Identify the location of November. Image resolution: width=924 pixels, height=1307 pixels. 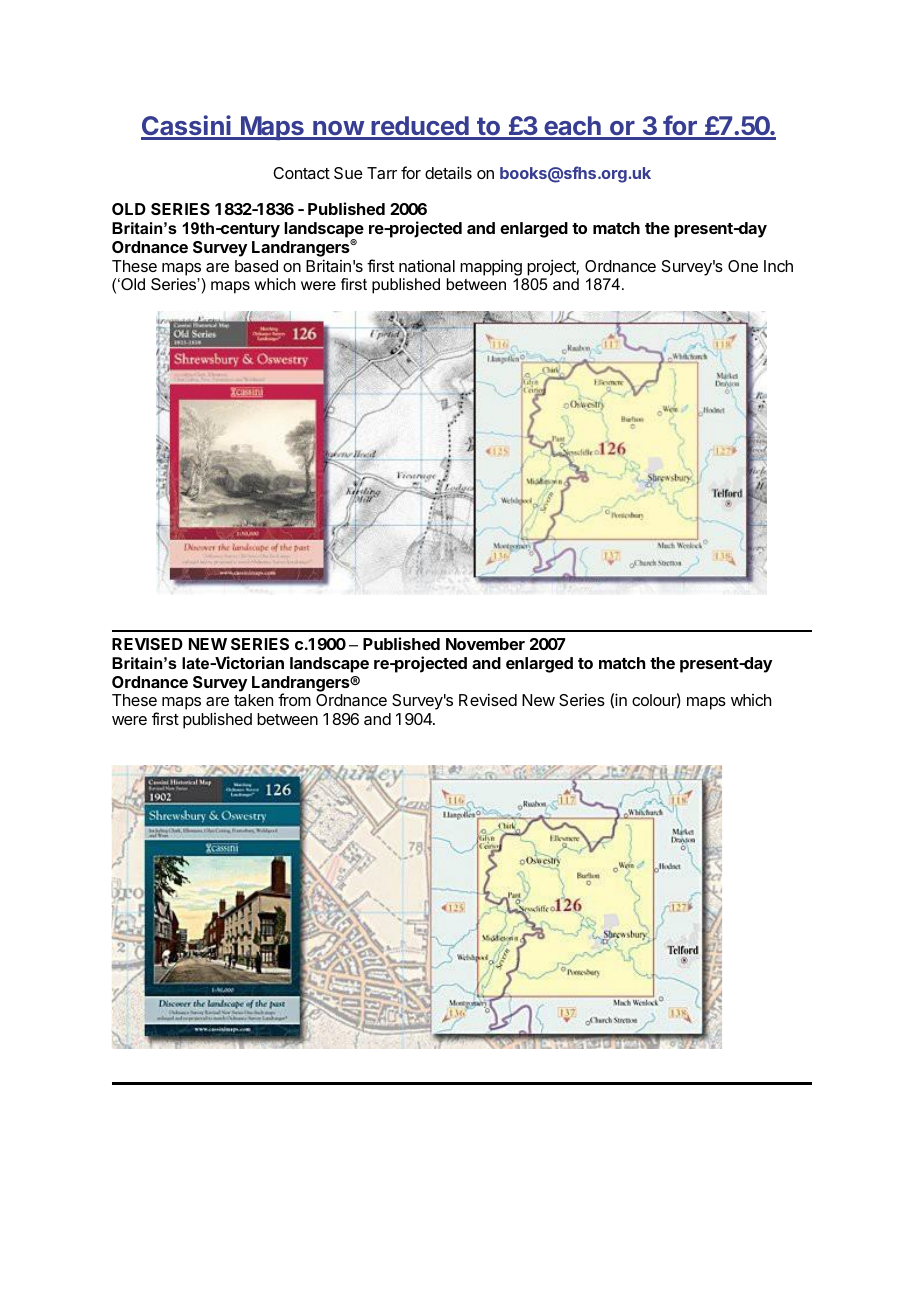
(485, 644).
